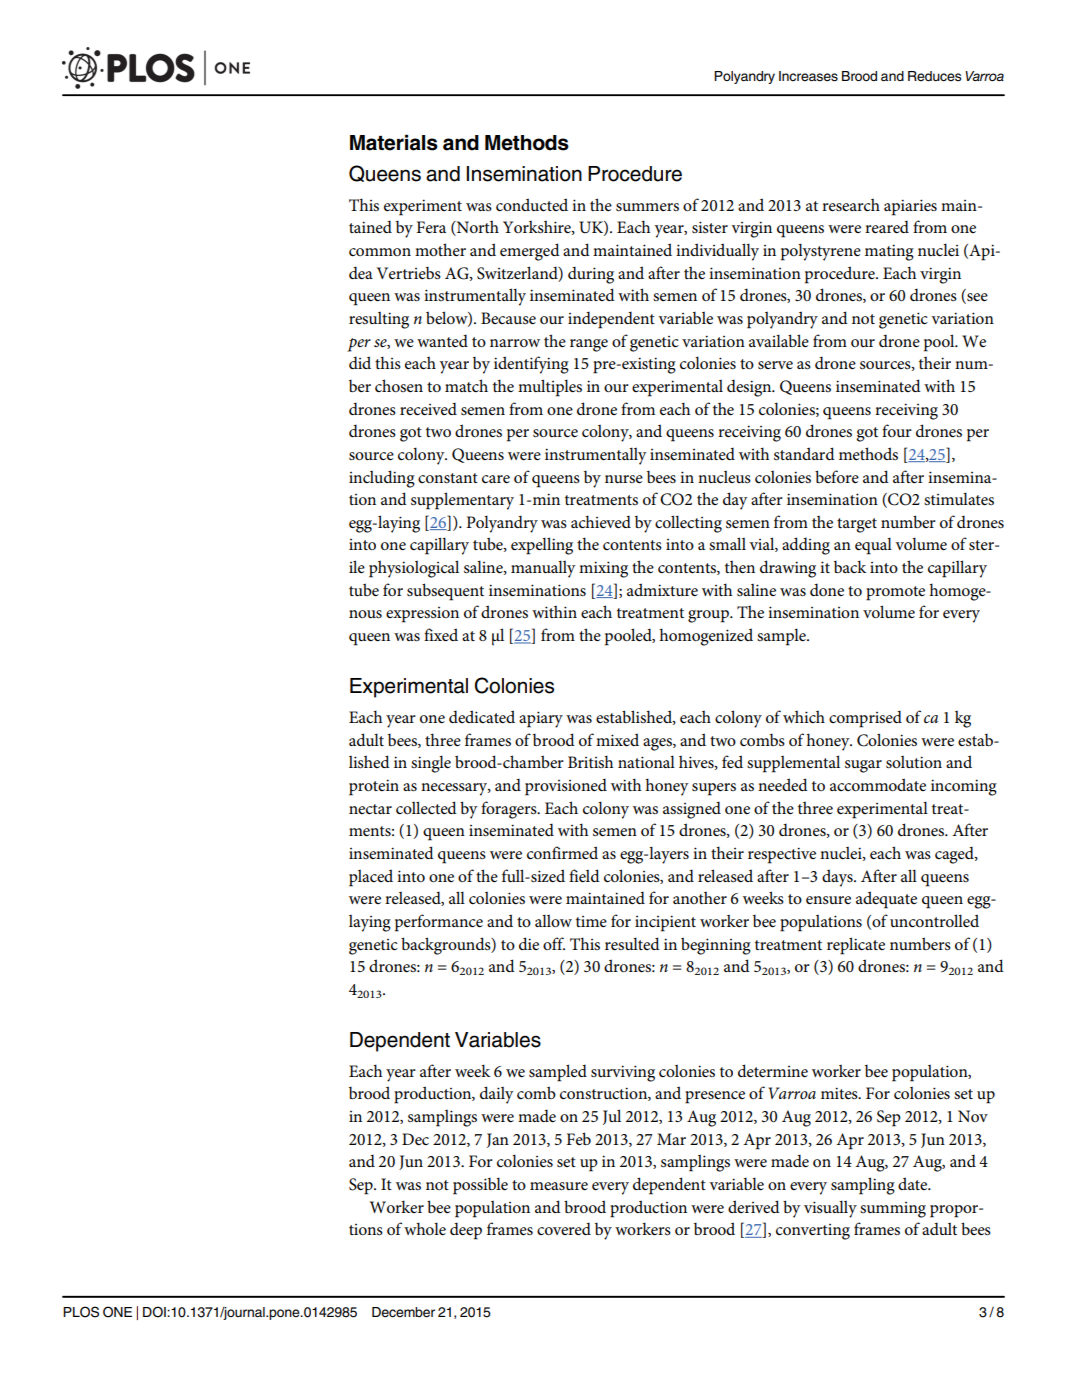  Describe the element at coordinates (81, 1312) in the image. I see `PLOS` at that location.
